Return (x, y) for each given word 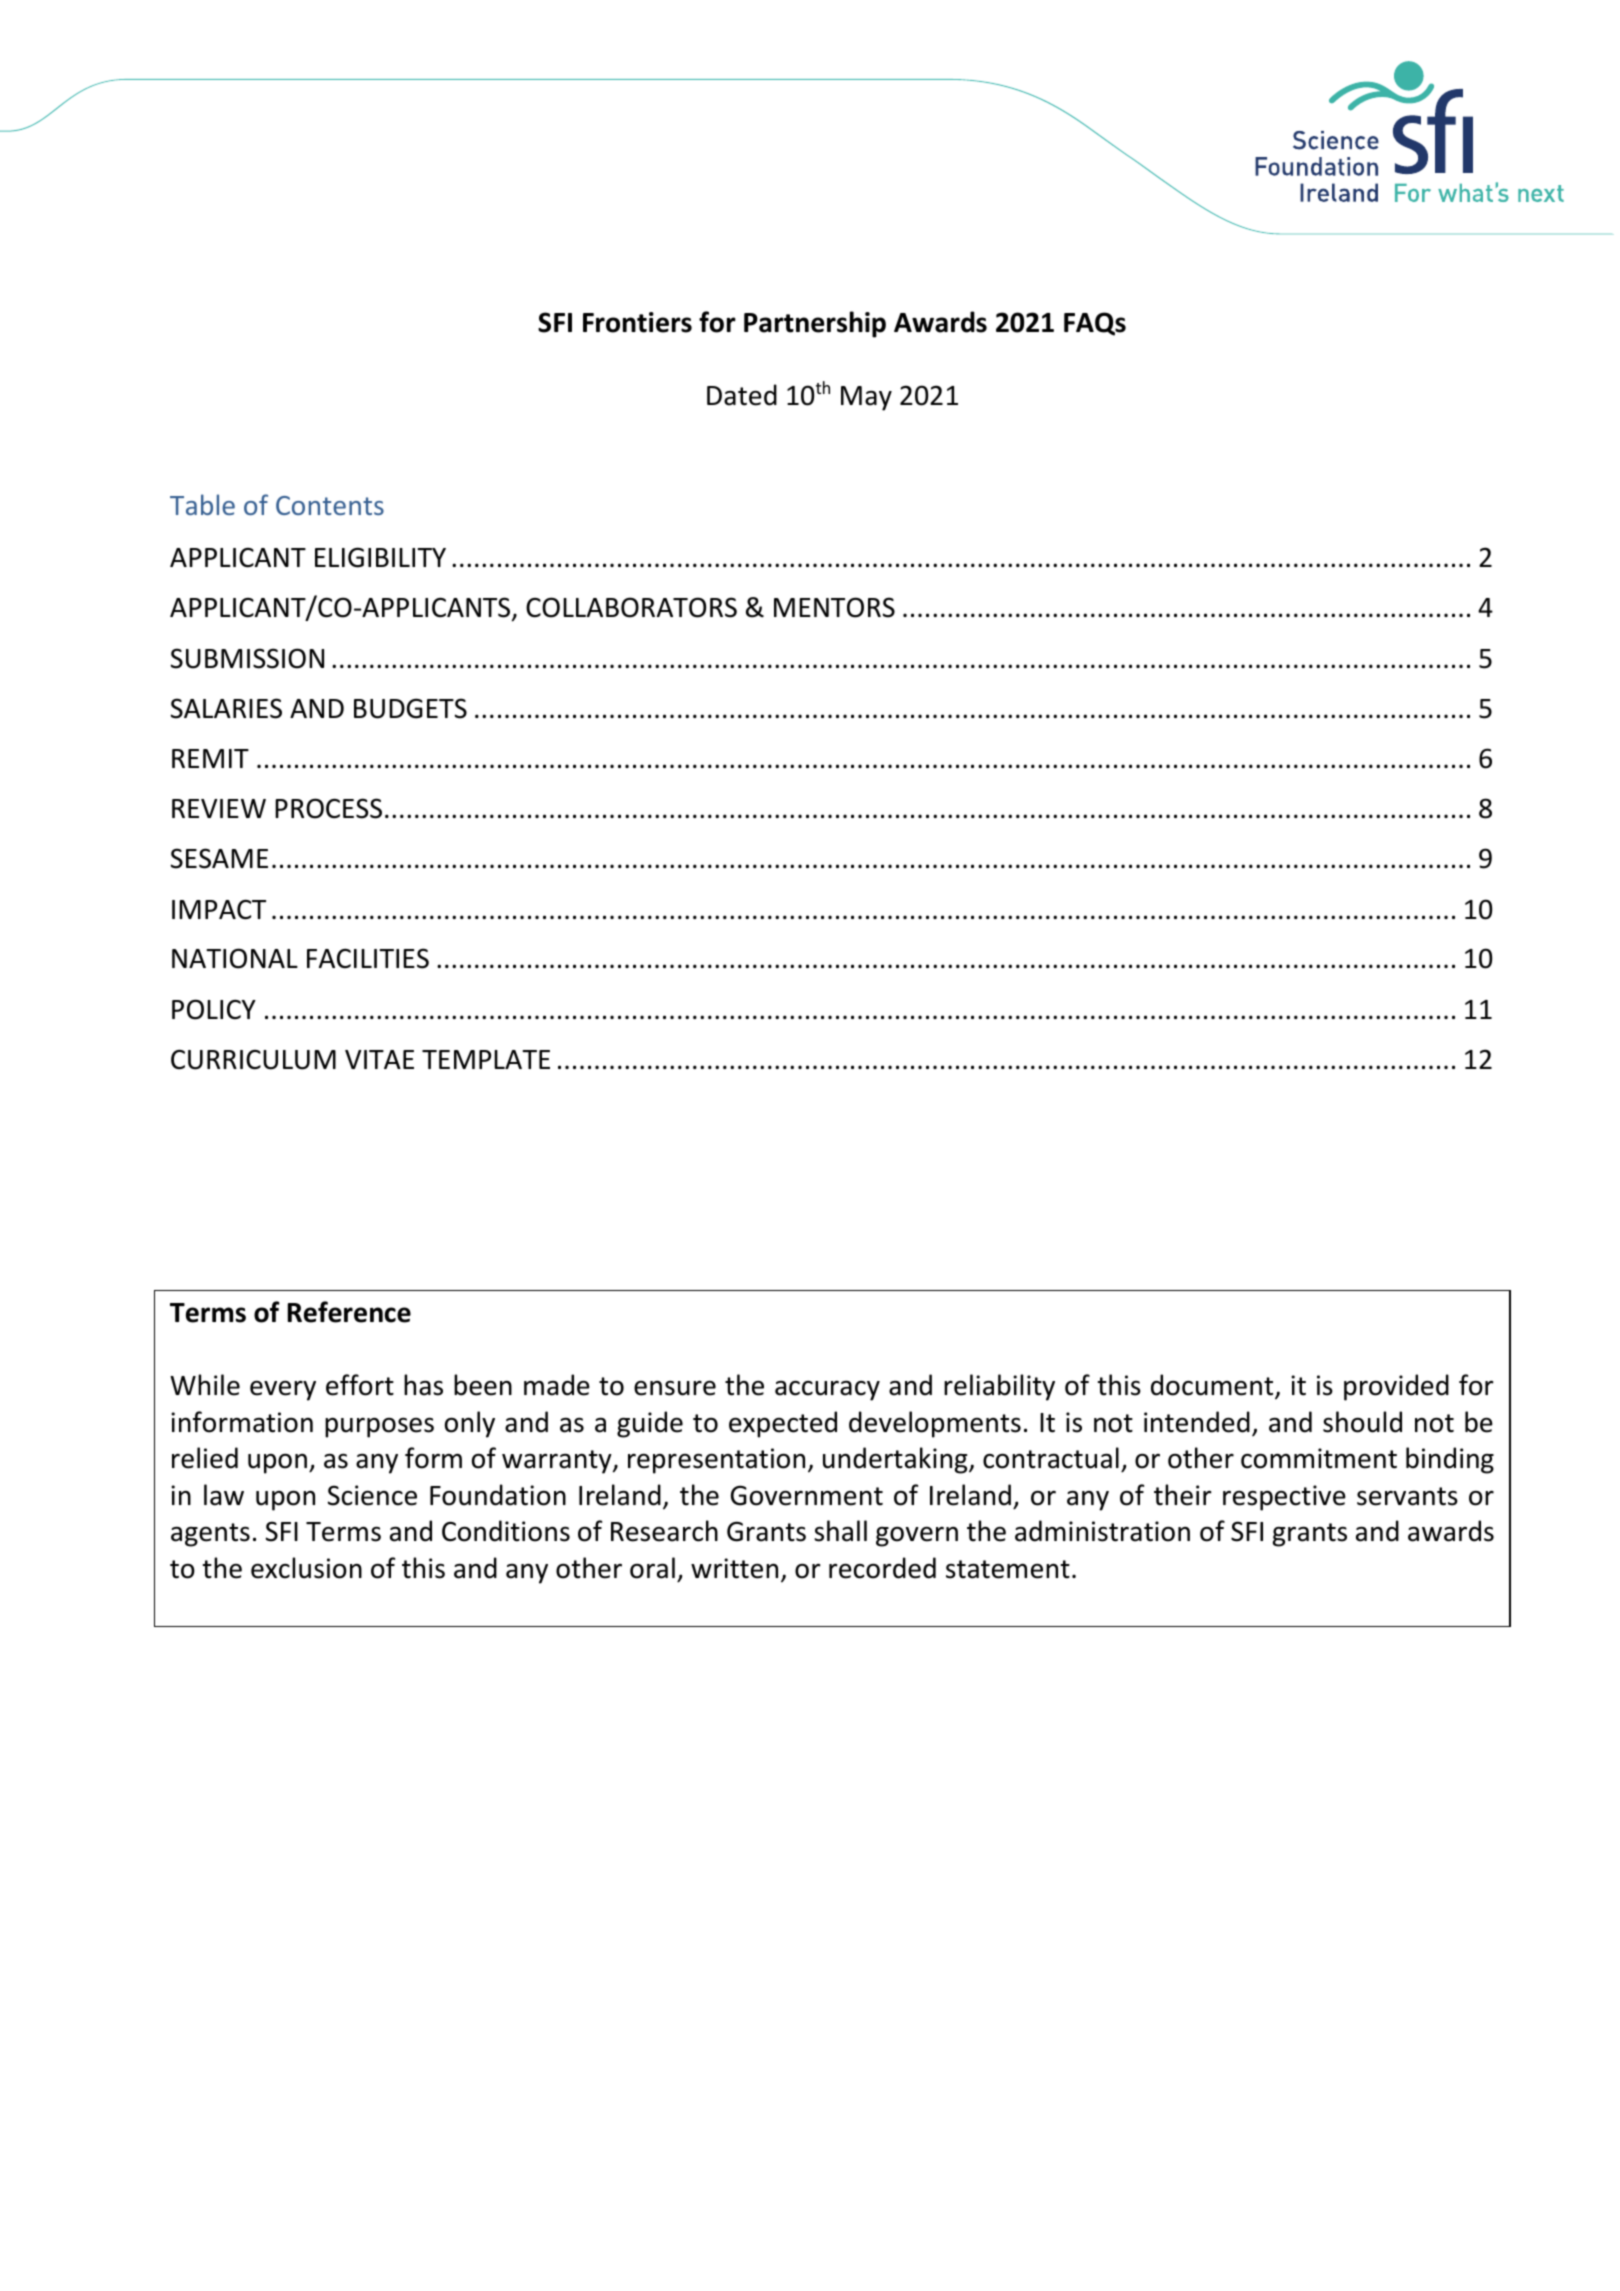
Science (372, 1495)
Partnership (815, 324)
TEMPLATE (486, 1059)
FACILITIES (368, 958)
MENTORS (834, 607)
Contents (330, 505)
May (866, 398)
